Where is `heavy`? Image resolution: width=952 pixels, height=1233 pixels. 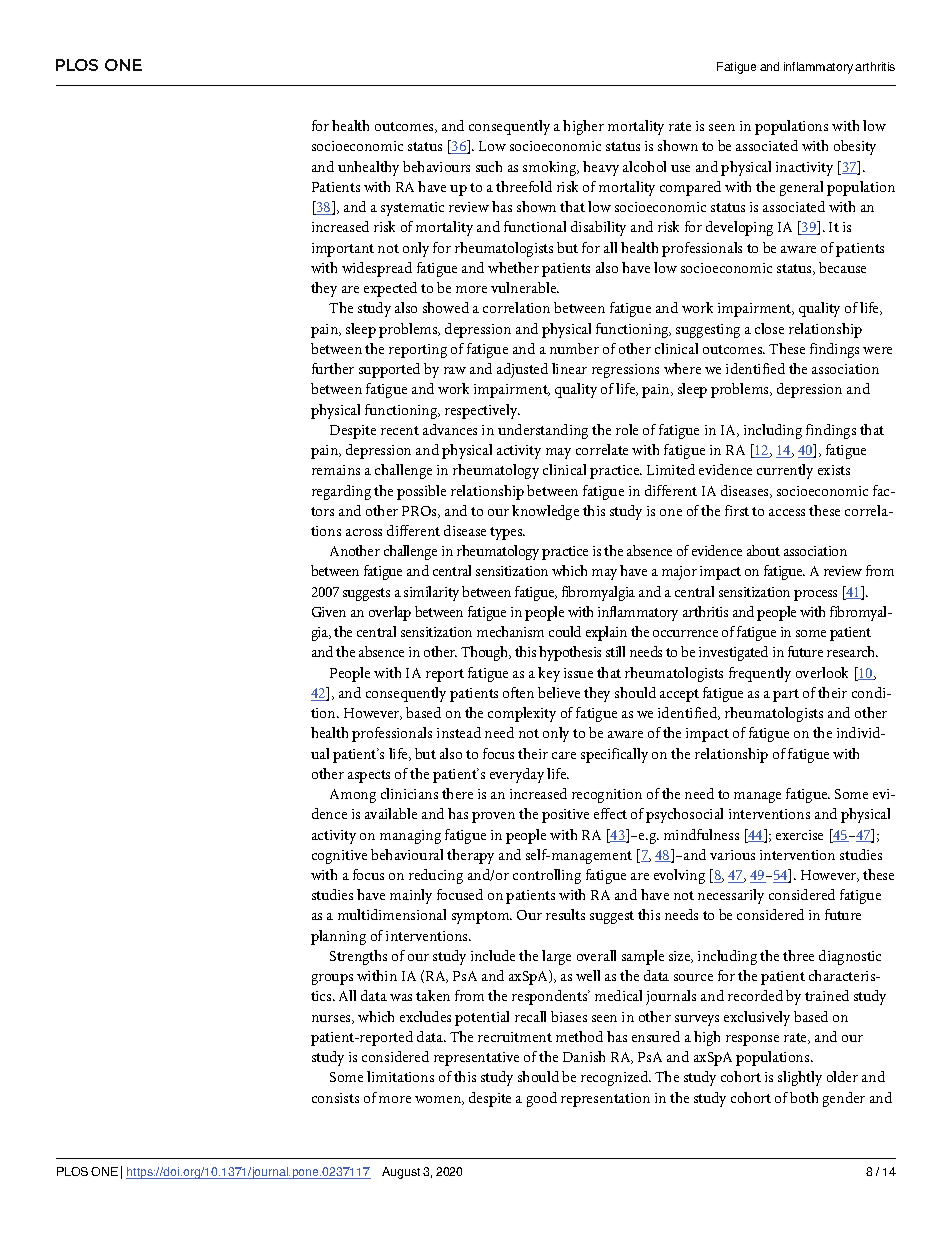 heavy is located at coordinates (601, 168).
